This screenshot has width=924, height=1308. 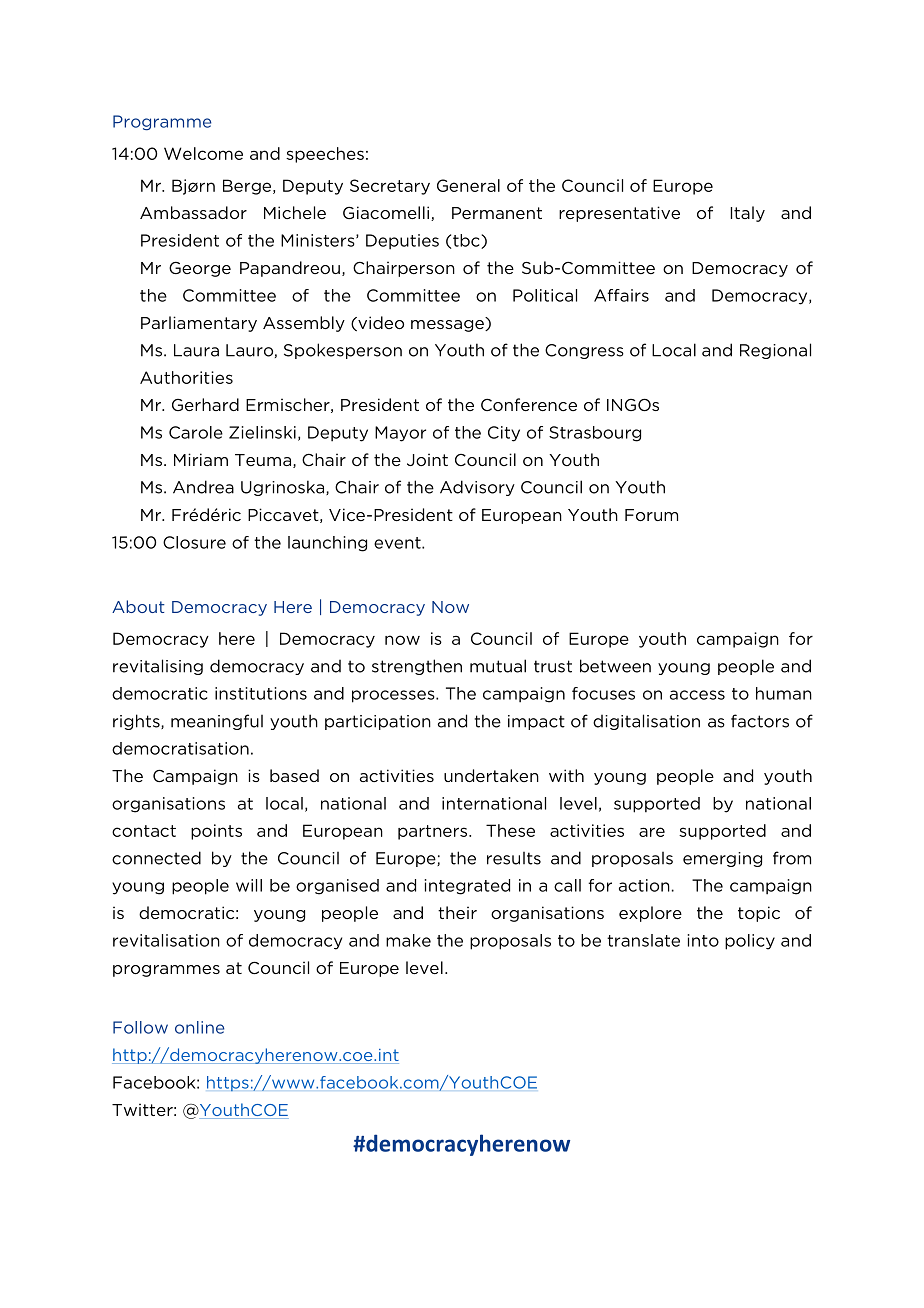 I want to click on Welcome, so click(x=203, y=153).
